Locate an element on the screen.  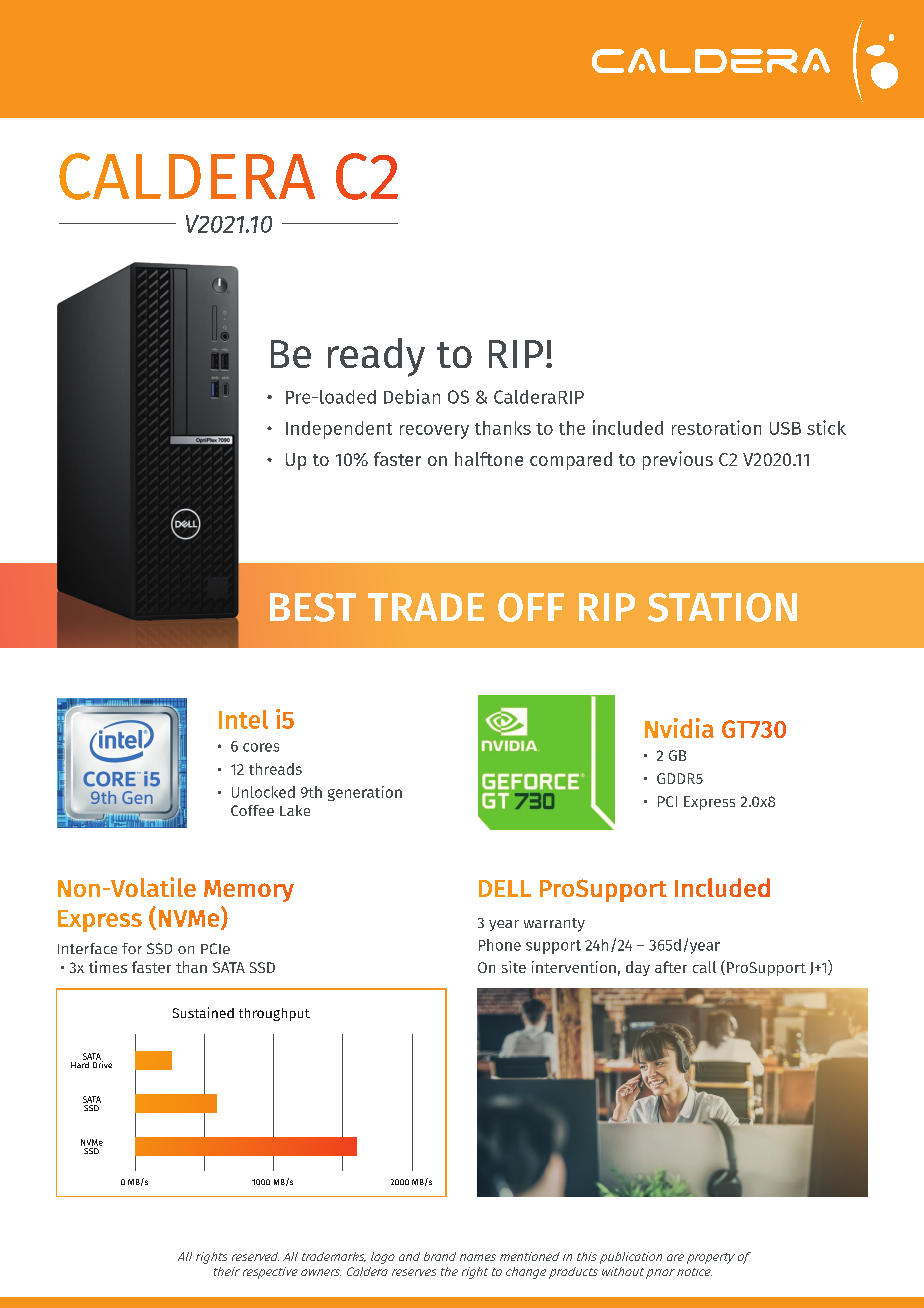
Sustained is located at coordinates (203, 1012).
